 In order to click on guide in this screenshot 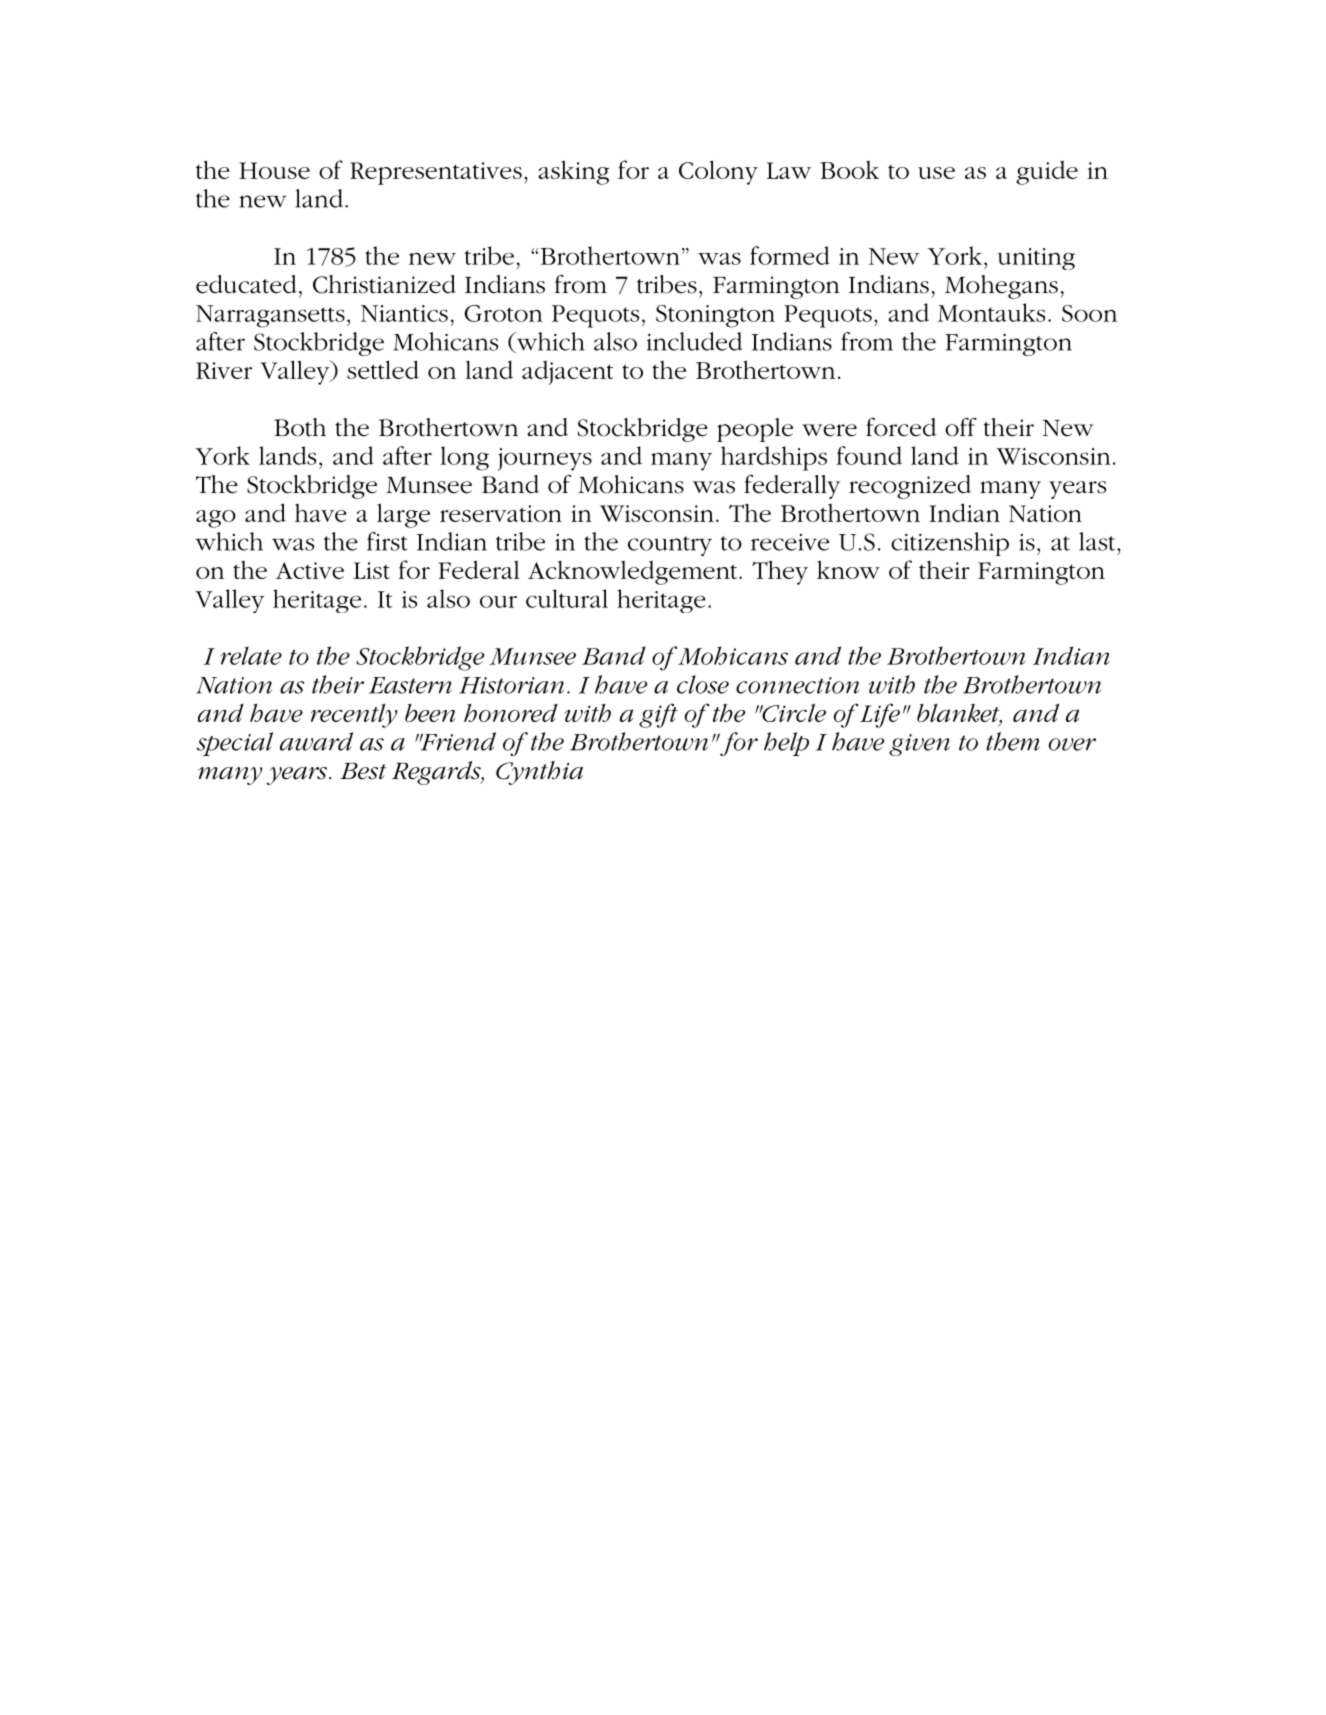, I will do `click(1047, 173)`.
